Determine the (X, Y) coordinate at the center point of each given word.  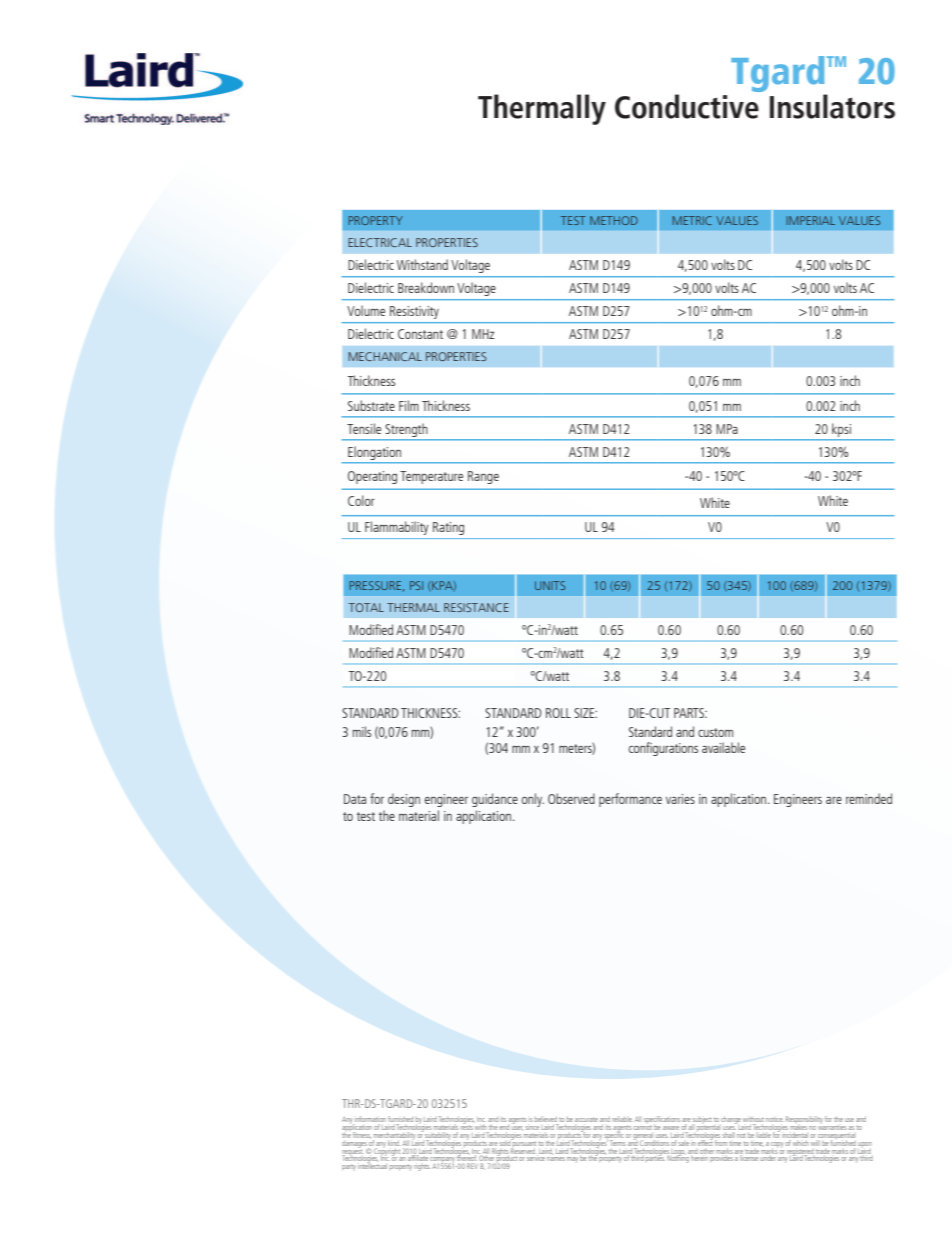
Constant (420, 334)
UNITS (550, 585)
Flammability (397, 528)
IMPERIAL (810, 220)
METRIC (692, 220)
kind (393, 1144)
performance (630, 800)
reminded (869, 798)
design (404, 800)
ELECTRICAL (380, 242)
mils (362, 731)
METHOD (614, 220)
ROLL (558, 713)
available (723, 747)
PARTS (690, 713)
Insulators (832, 106)
